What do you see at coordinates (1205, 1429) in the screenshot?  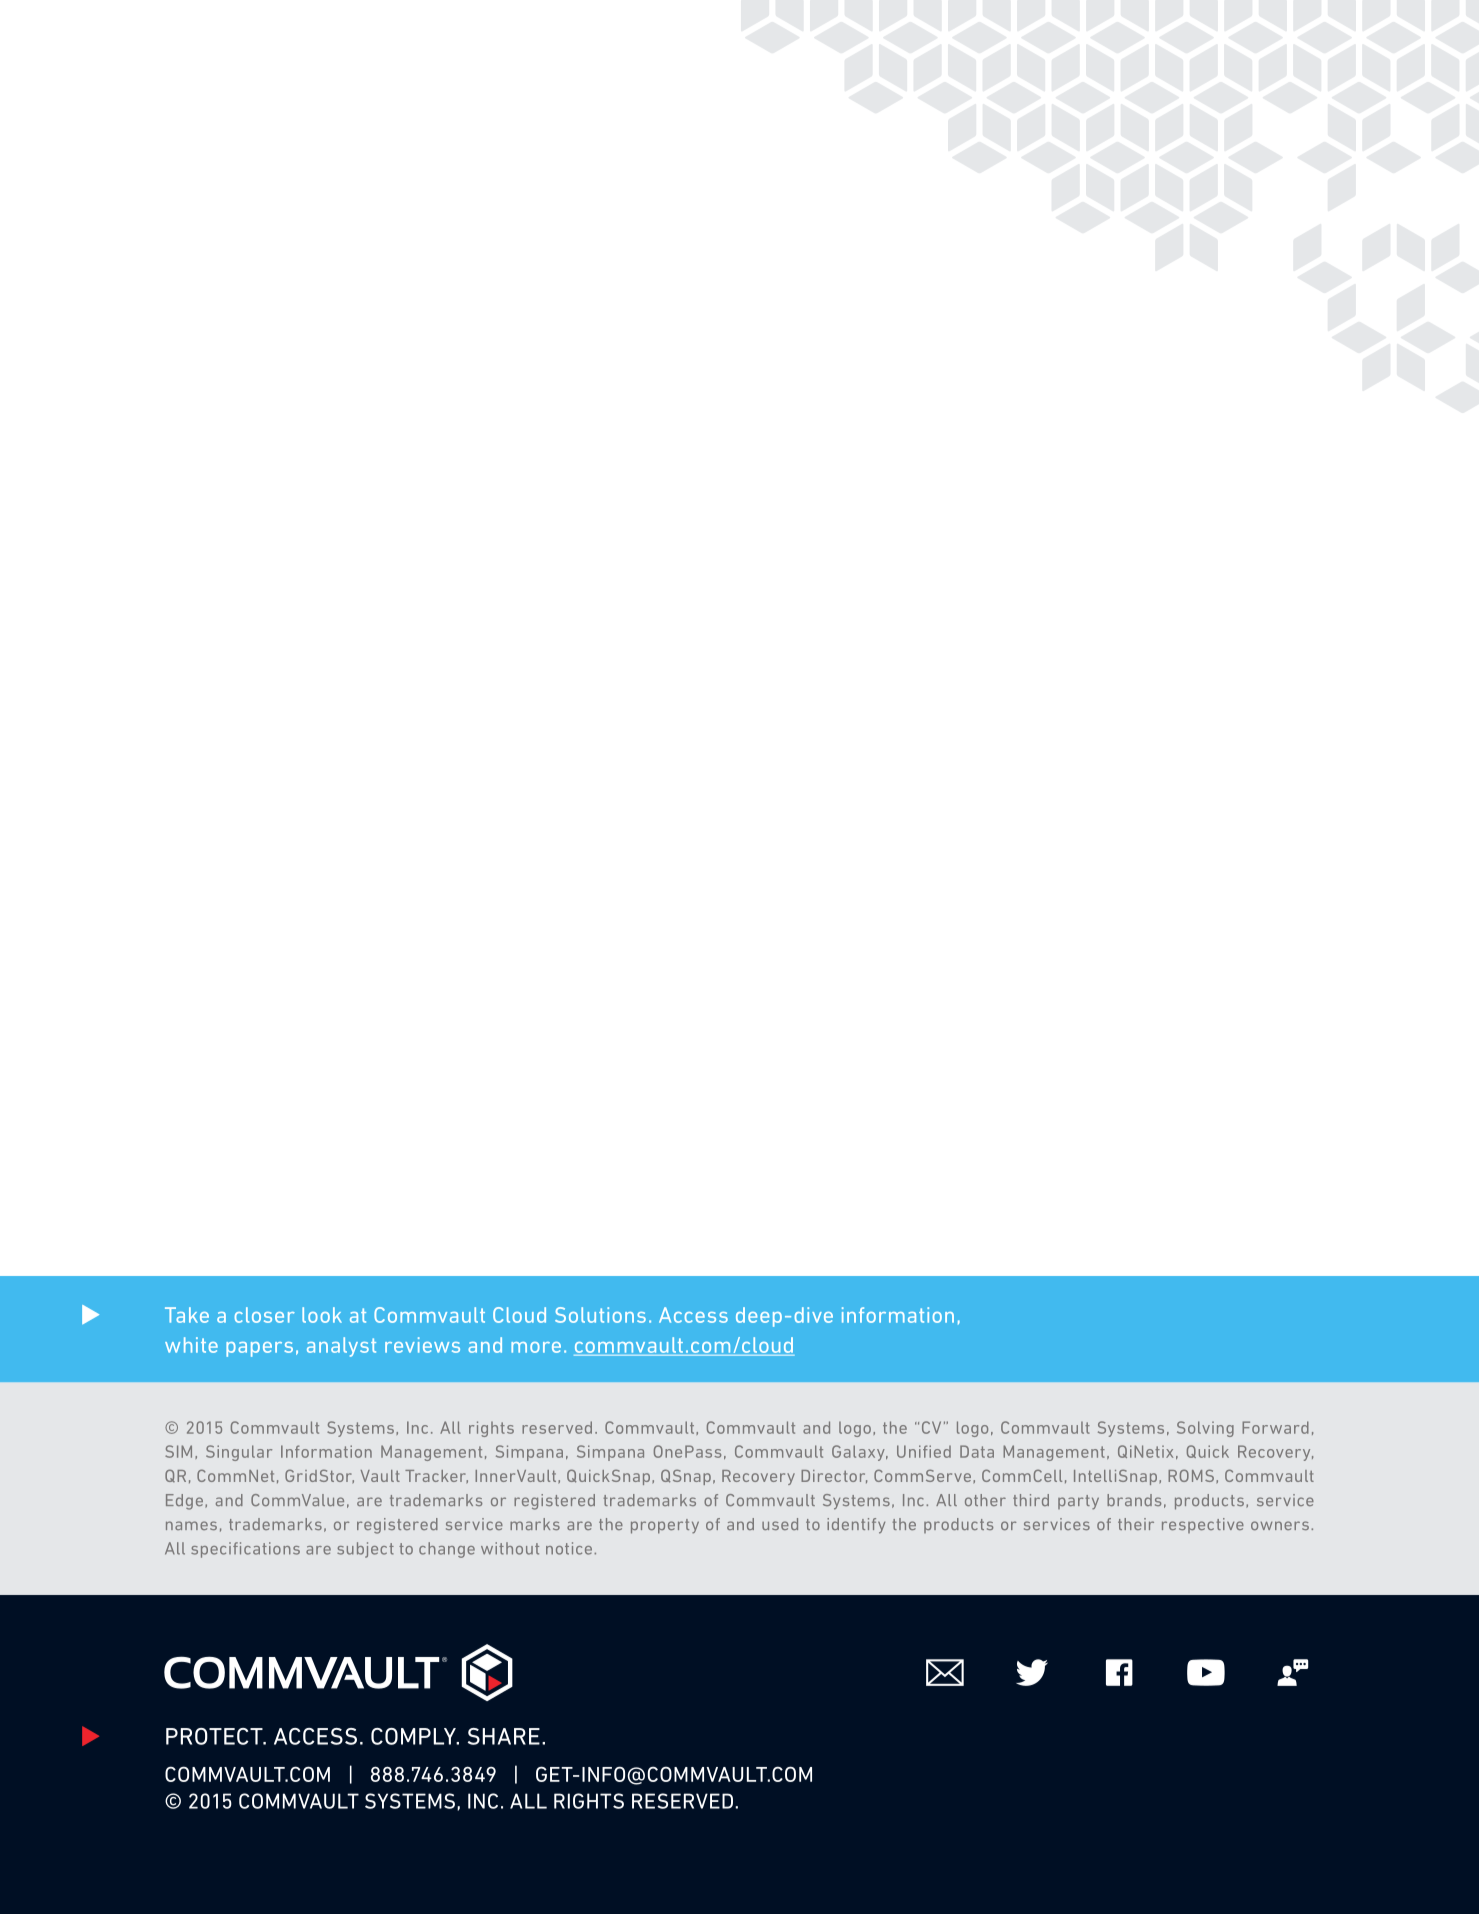 I see `Solving` at bounding box center [1205, 1429].
